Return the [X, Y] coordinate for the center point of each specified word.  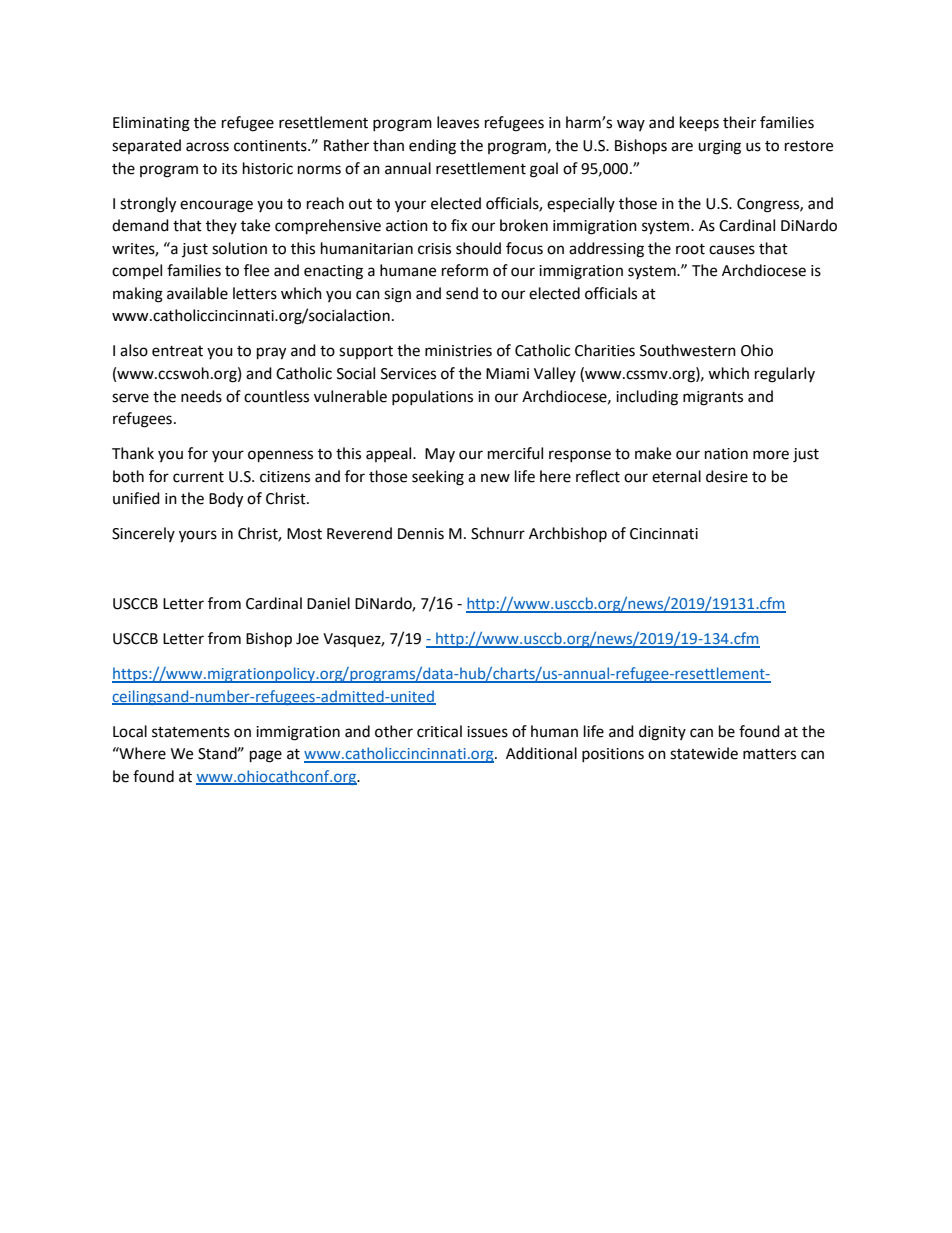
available [197, 293]
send [462, 293]
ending [432, 147]
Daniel [328, 603]
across [207, 147]
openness [280, 456]
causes [732, 250]
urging [719, 147]
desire [727, 476]
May [440, 455]
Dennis [421, 534]
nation [726, 454]
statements [191, 732]
